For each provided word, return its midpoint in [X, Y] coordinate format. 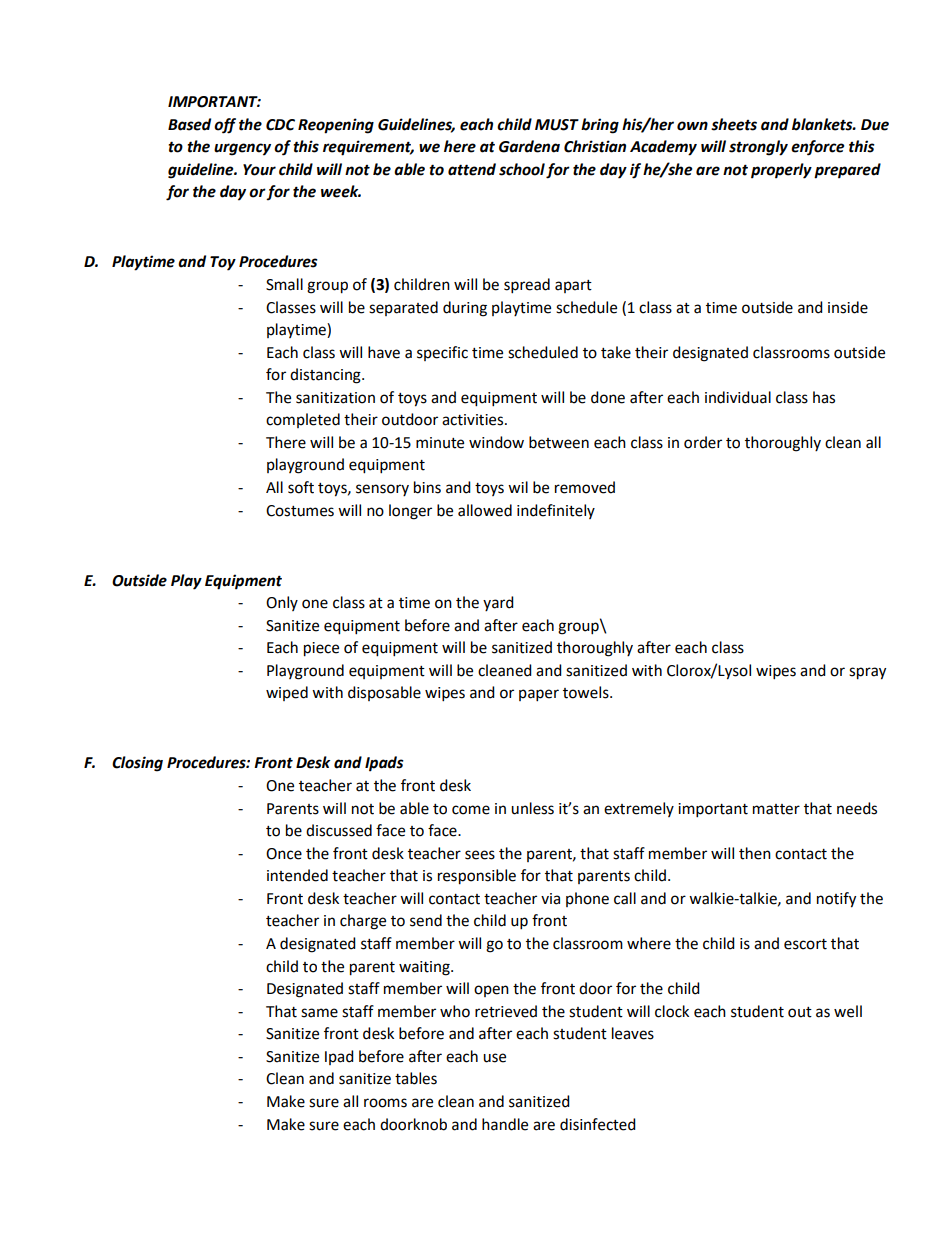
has [824, 397]
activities [474, 420]
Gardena [529, 146]
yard [498, 603]
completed [303, 420]
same [319, 1013]
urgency [242, 149]
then [755, 853]
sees [480, 855]
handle [505, 1124]
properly [781, 171]
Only [282, 603]
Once [284, 854]
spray [867, 673]
